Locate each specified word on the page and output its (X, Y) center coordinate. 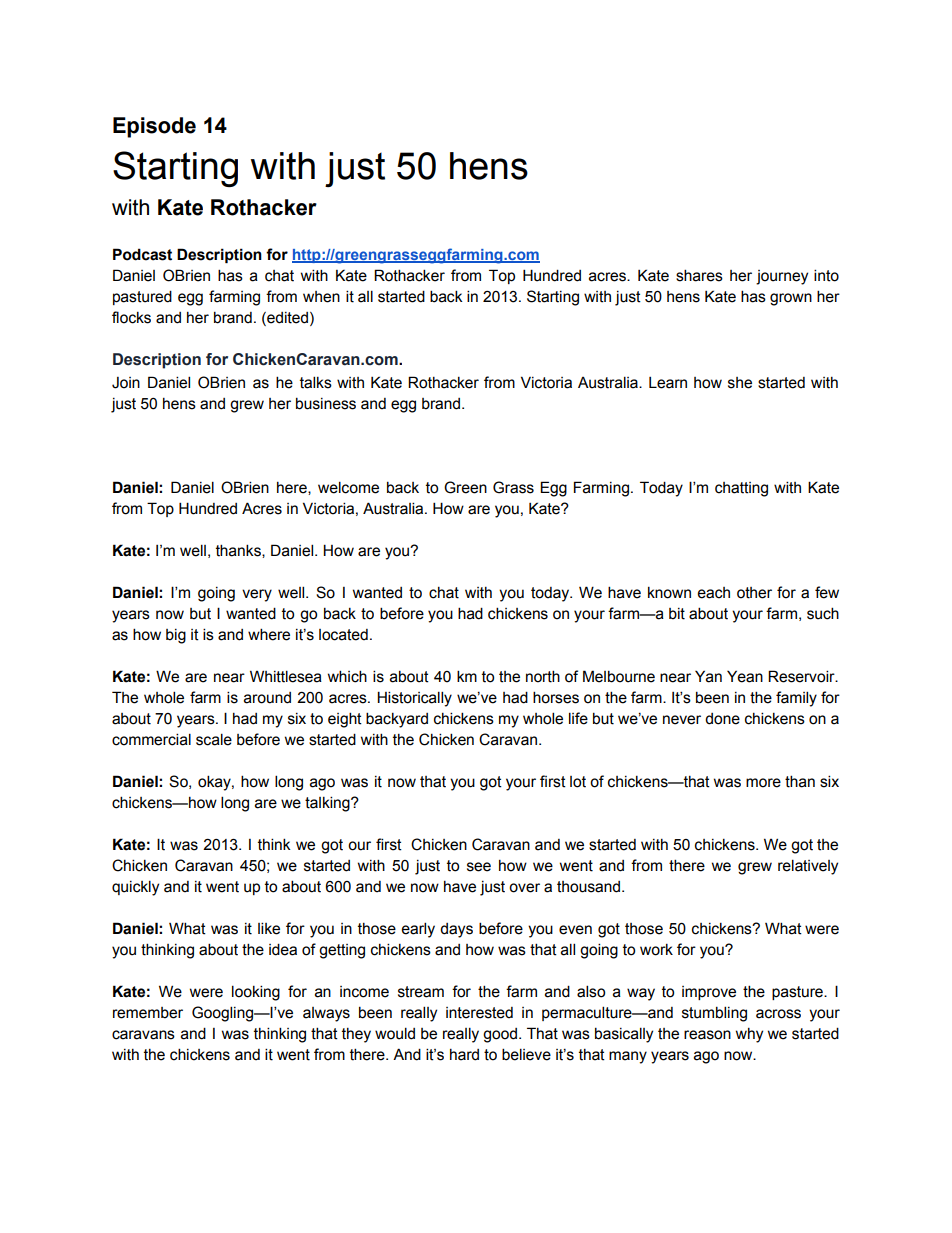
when (321, 297)
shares (699, 275)
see (479, 867)
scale (214, 739)
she (740, 383)
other (754, 593)
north (543, 676)
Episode (154, 127)
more (763, 783)
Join (126, 383)
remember (148, 1013)
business (326, 403)
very (257, 595)
